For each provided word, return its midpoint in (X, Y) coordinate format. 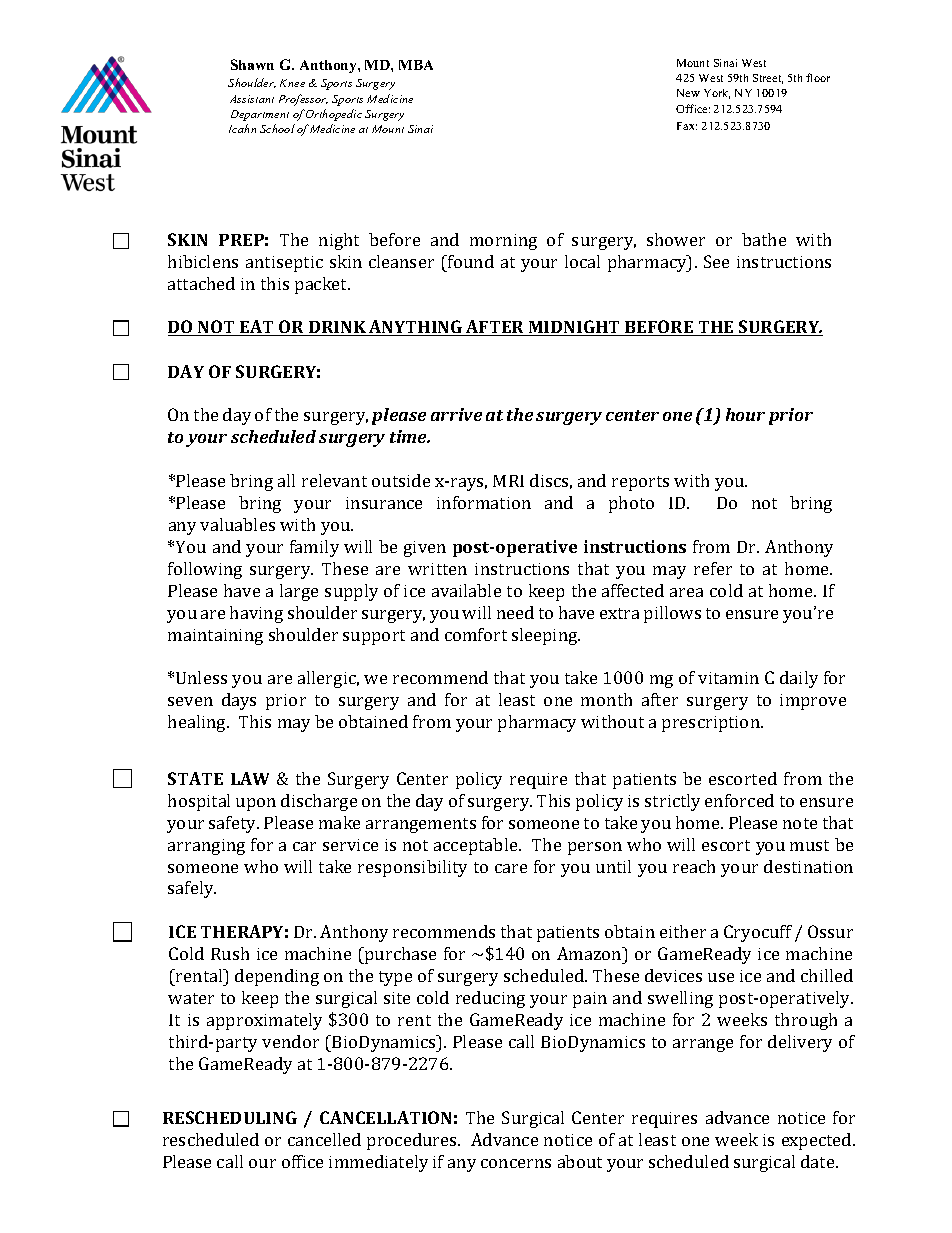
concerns (516, 1163)
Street (768, 79)
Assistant (252, 99)
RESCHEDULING (230, 1117)
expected (818, 1141)
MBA (416, 65)
